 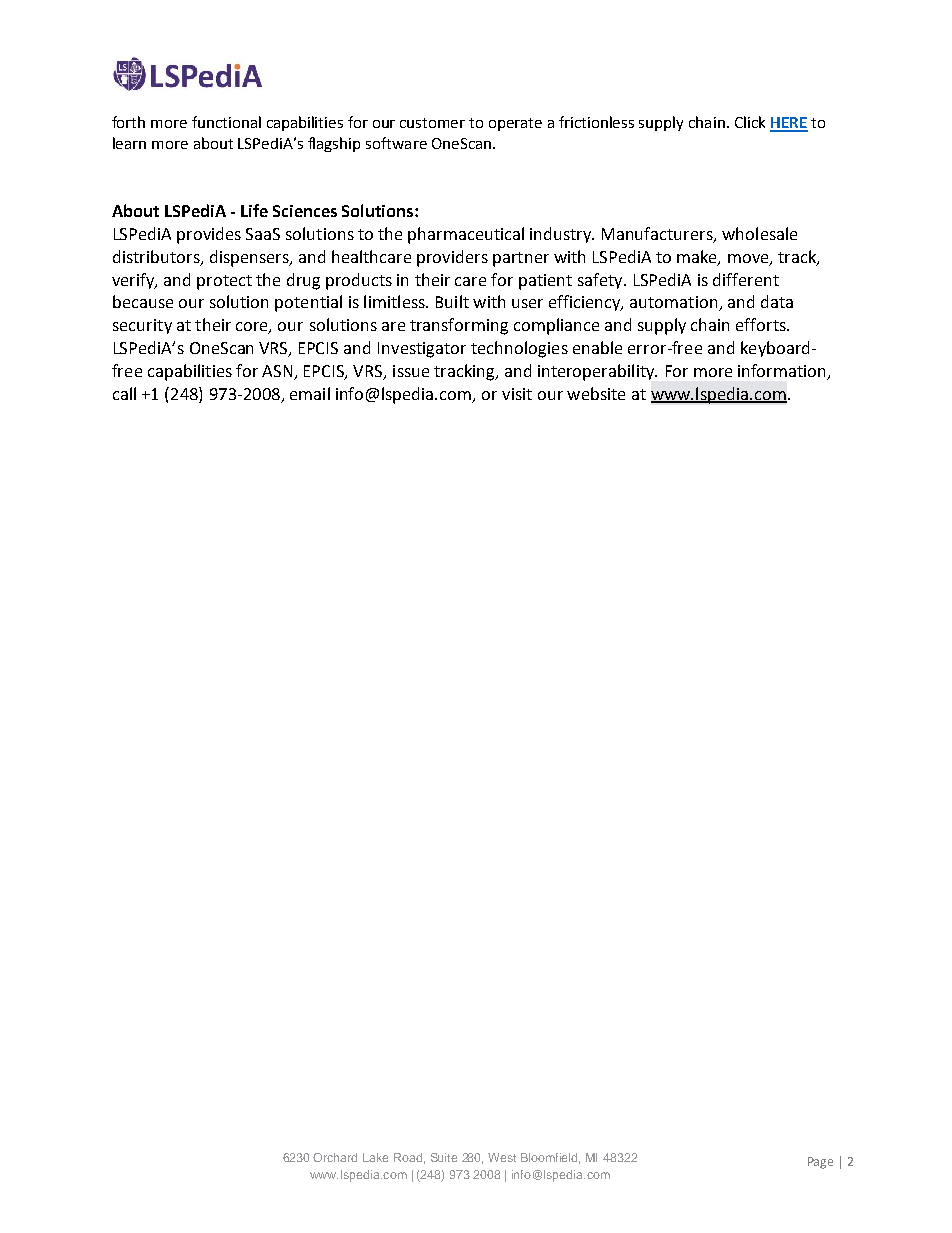 What do you see at coordinates (226, 122) in the screenshot?
I see `functional` at bounding box center [226, 122].
